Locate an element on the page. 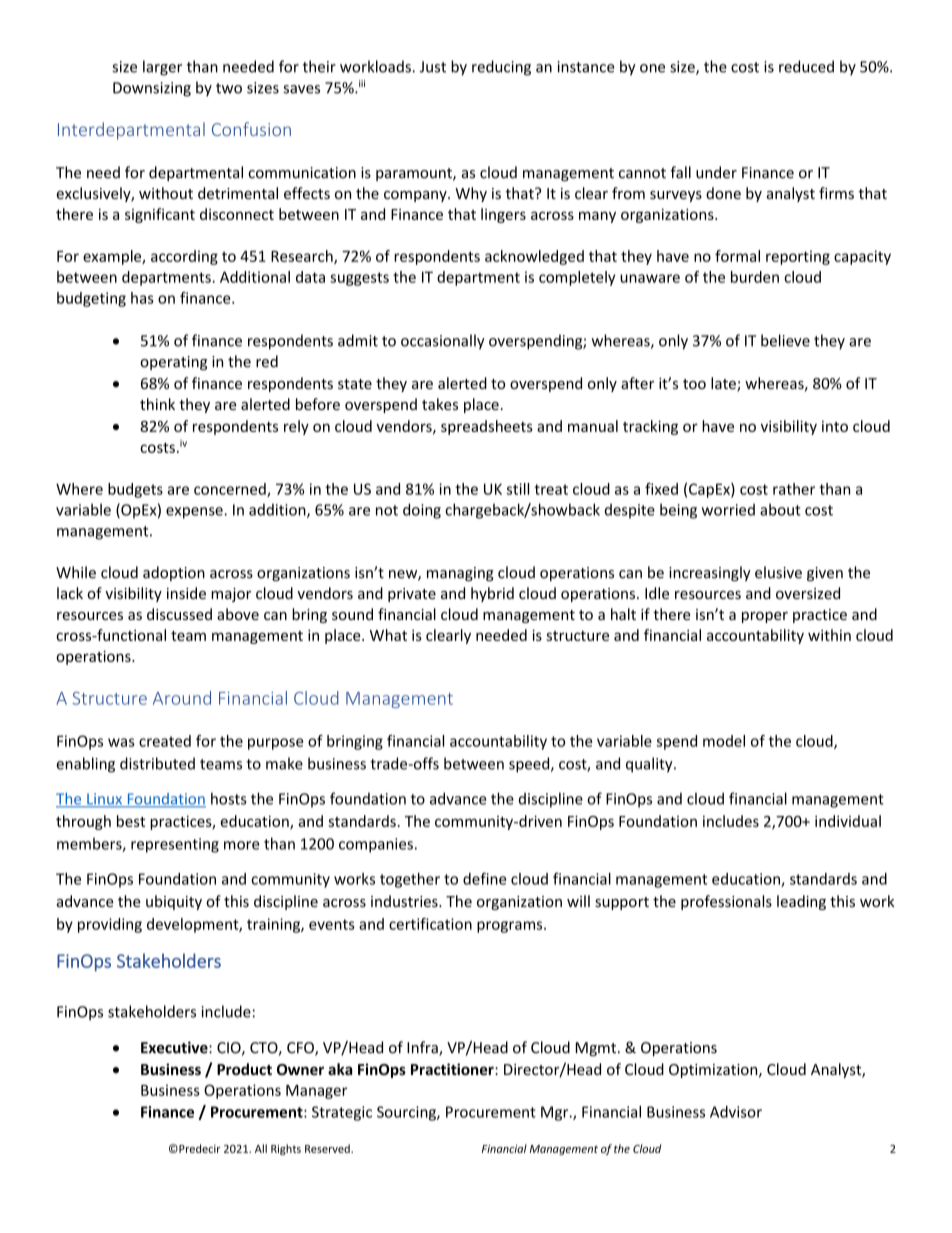 This document has height=1233, width=952. discussed is located at coordinates (179, 614).
